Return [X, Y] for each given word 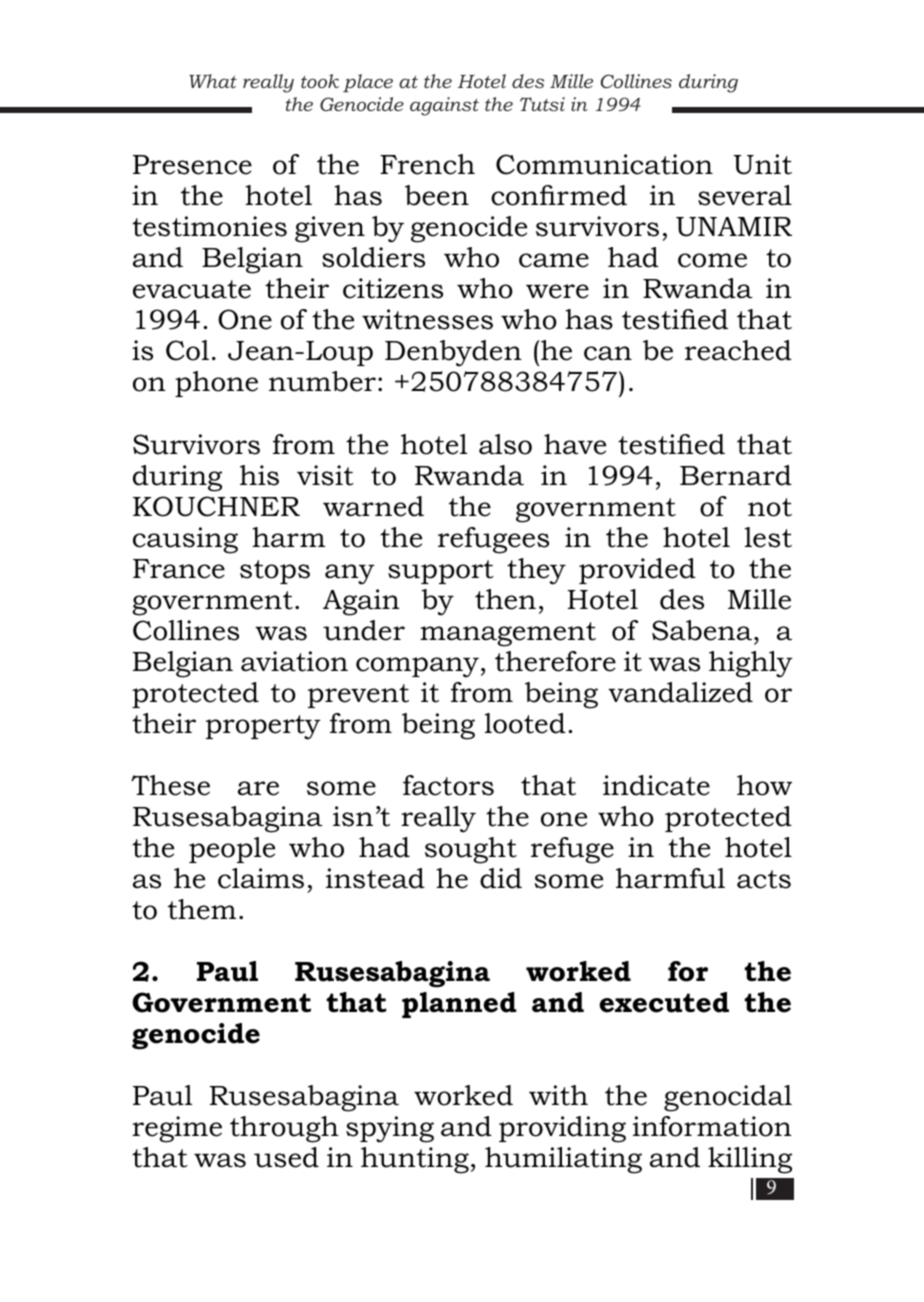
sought [471, 850]
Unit [763, 164]
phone [216, 384]
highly [751, 664]
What [213, 81]
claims [261, 878]
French [427, 164]
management [508, 634]
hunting [415, 1160]
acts [764, 879]
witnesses [427, 319]
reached [738, 350]
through [284, 1129]
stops [275, 572]
